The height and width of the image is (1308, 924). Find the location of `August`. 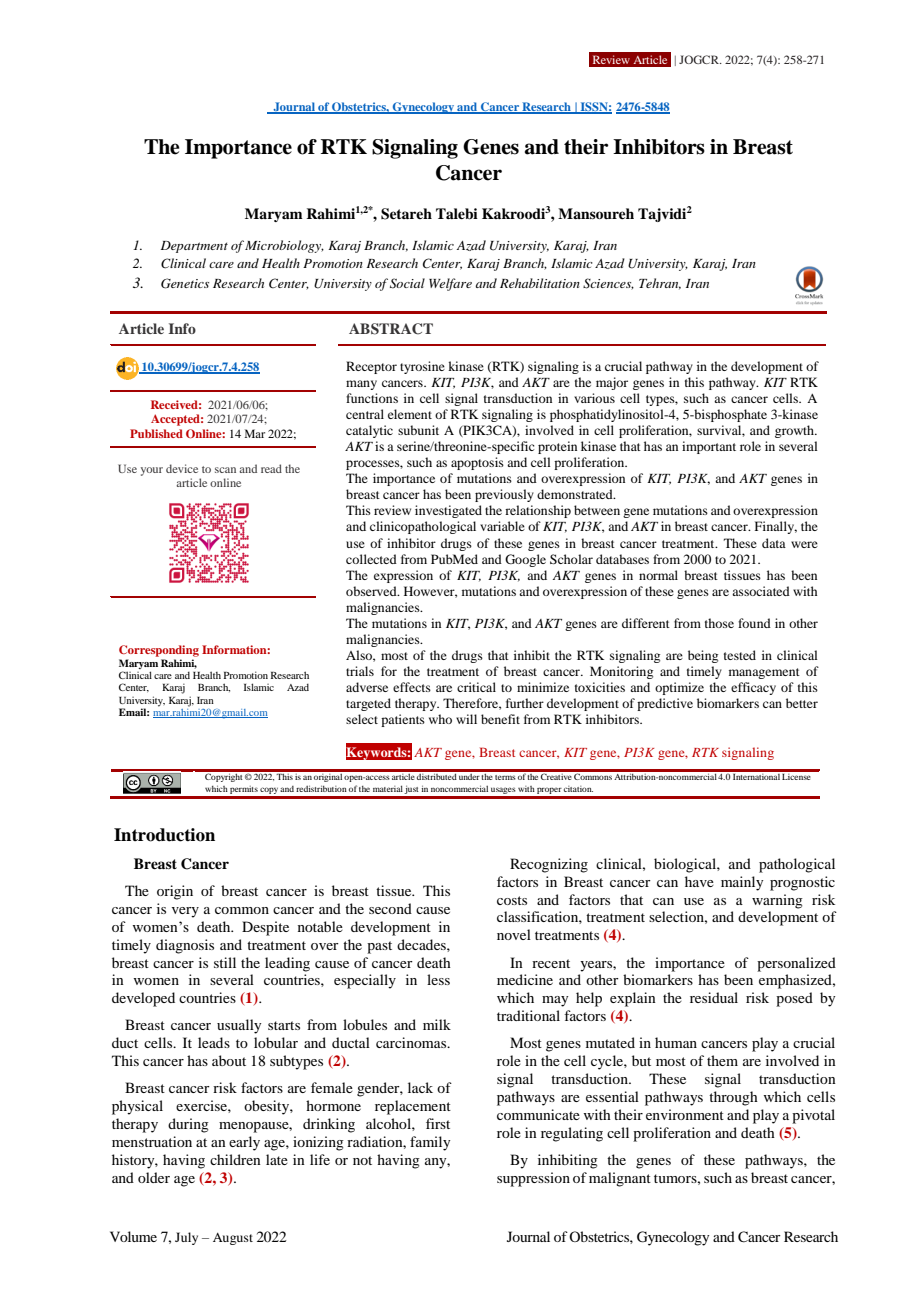

August is located at coordinates (233, 1239).
